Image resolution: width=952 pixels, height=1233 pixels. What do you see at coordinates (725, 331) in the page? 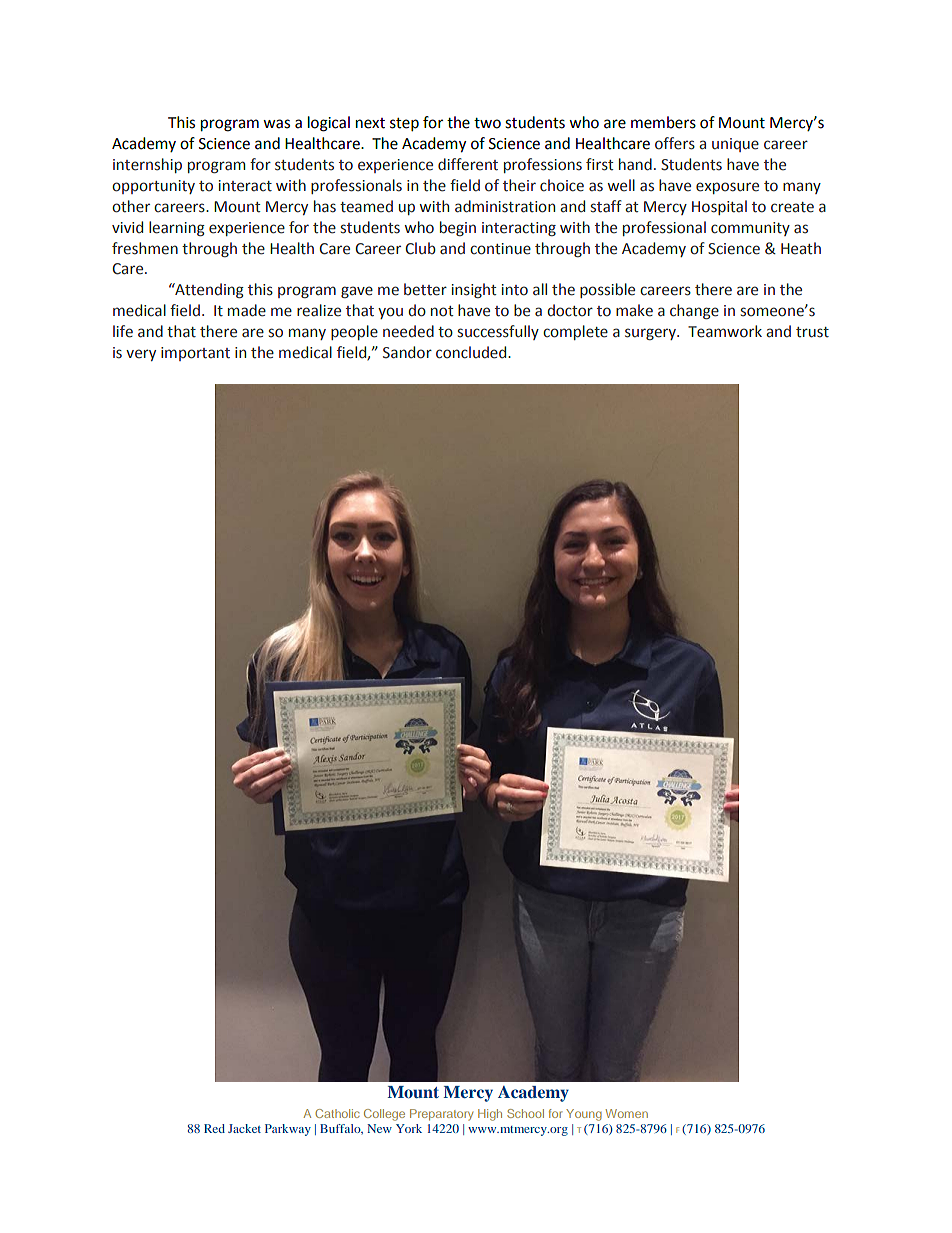
I see `Teamwork` at bounding box center [725, 331].
